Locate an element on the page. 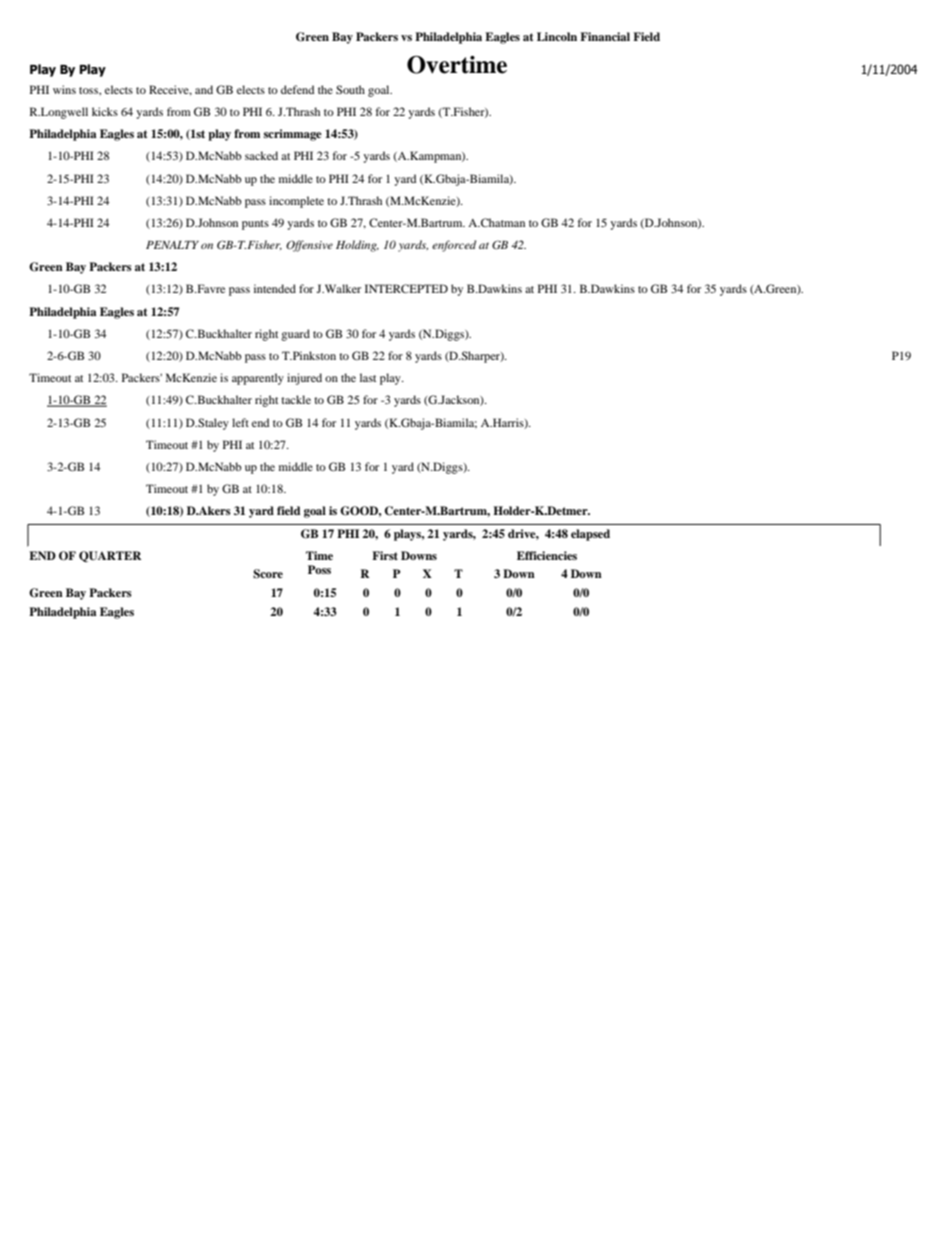  Poss is located at coordinates (319, 569).
